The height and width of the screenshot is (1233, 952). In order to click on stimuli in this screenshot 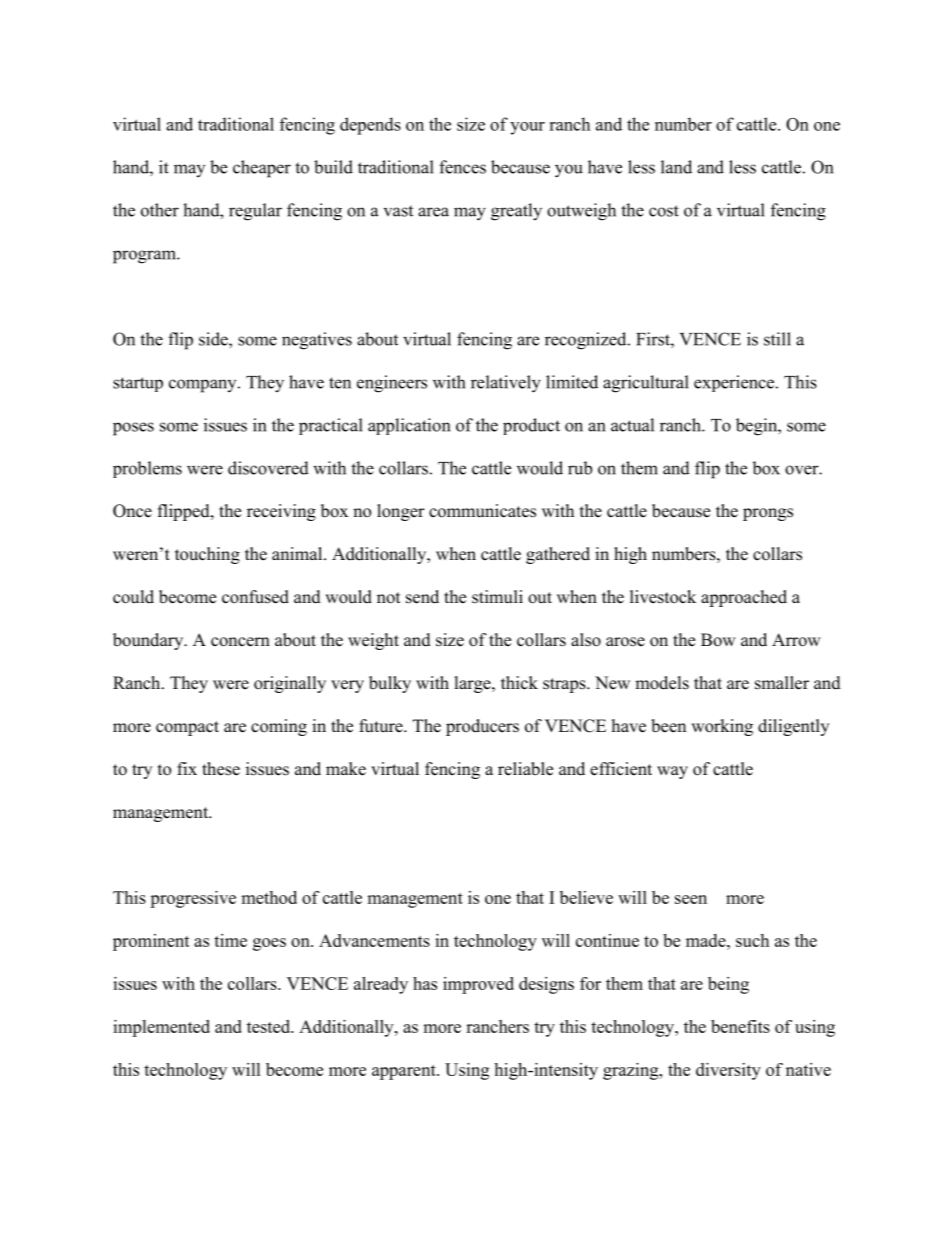, I will do `click(497, 597)`.
